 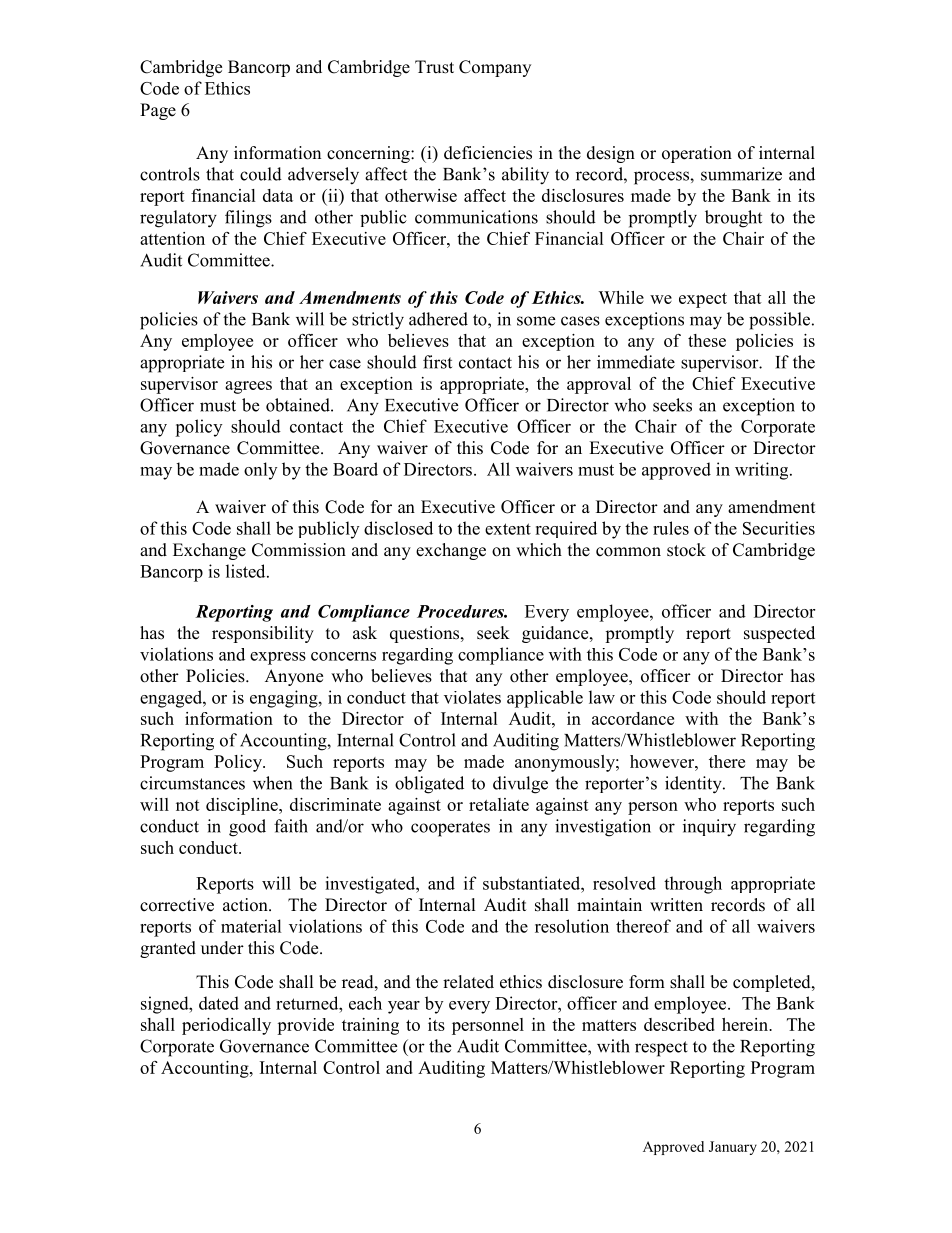 What do you see at coordinates (733, 1148) in the screenshot?
I see `January` at bounding box center [733, 1148].
